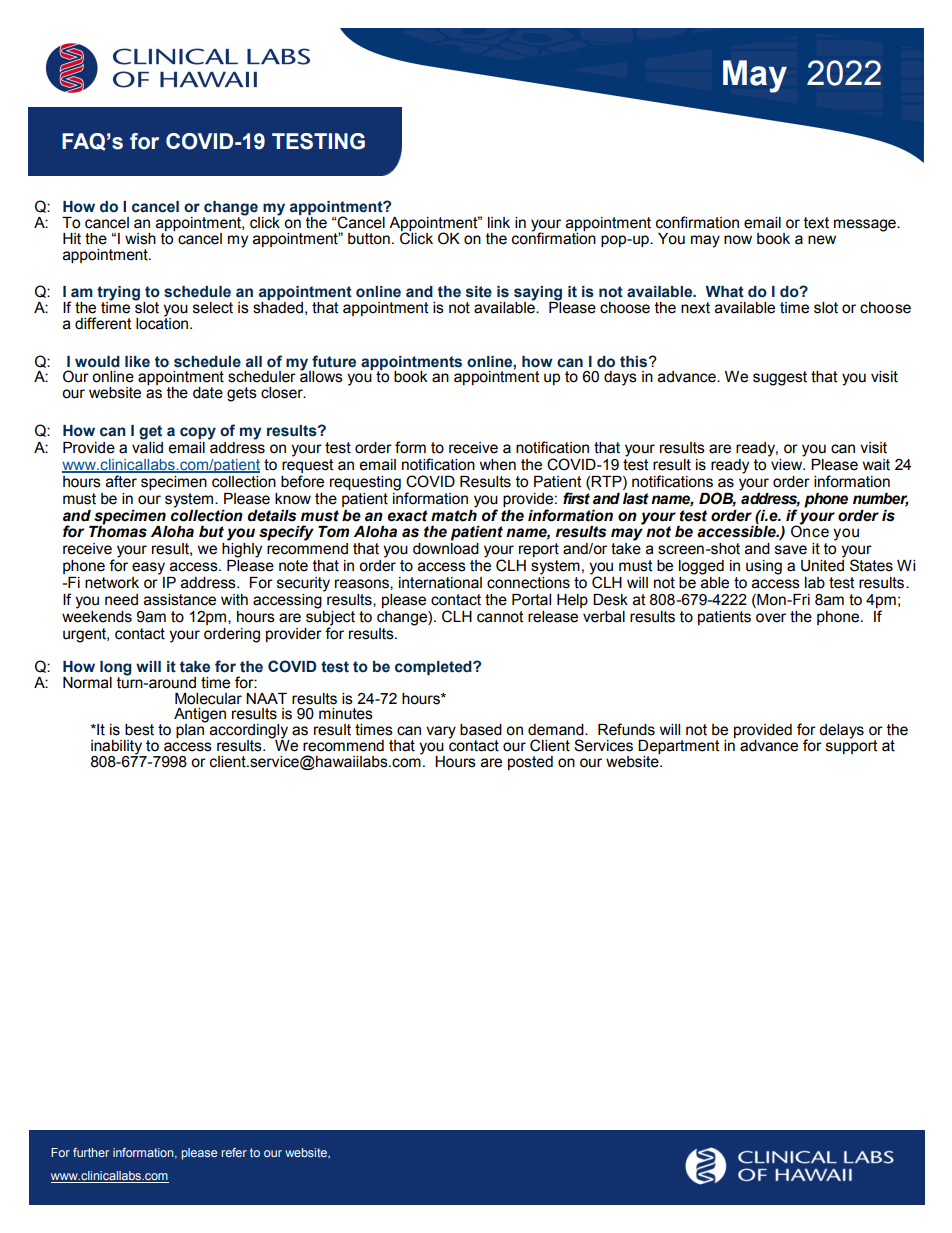 The image size is (952, 1233). What do you see at coordinates (434, 668) in the screenshot?
I see `completed` at bounding box center [434, 668].
